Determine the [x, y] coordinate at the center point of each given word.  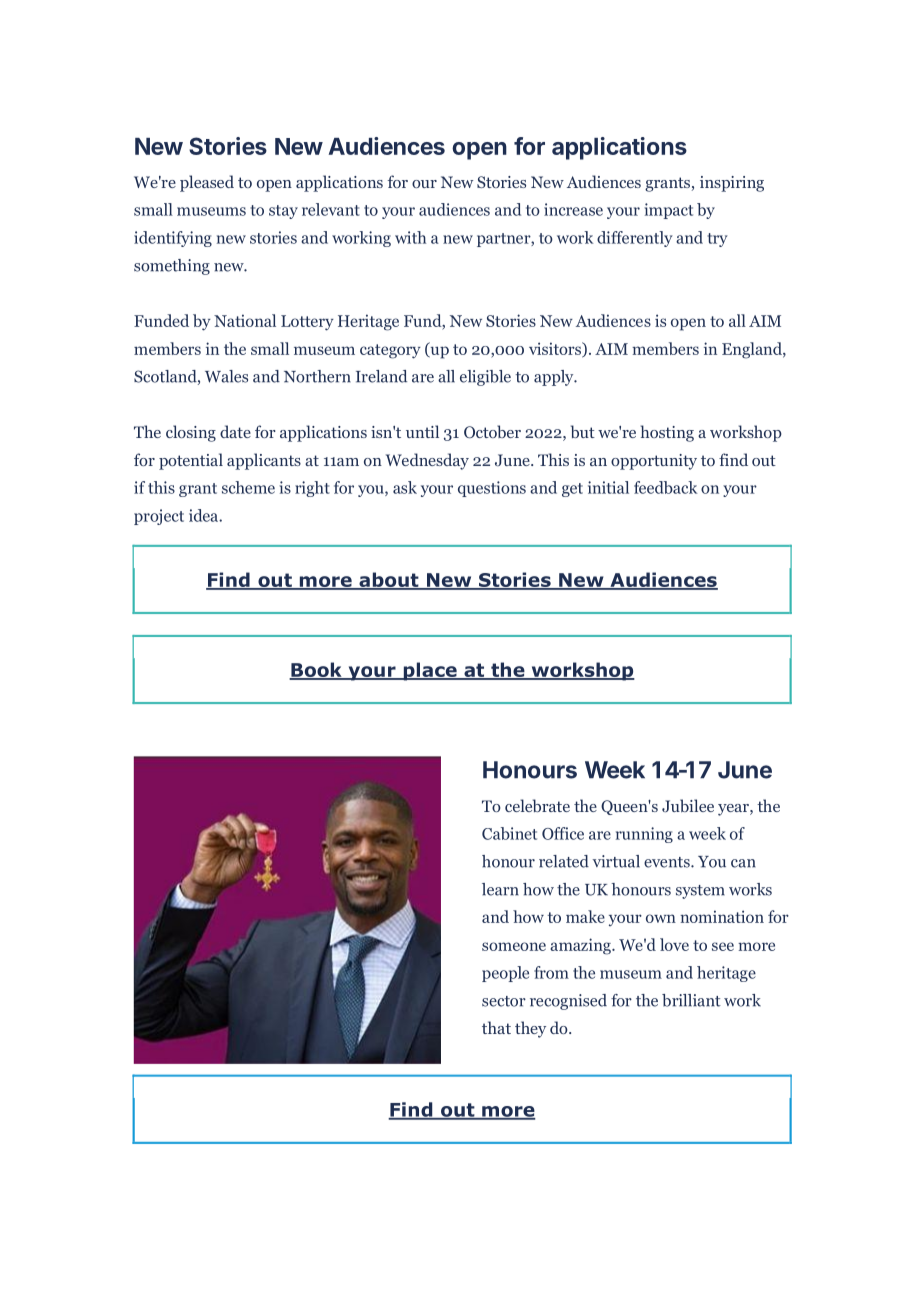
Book [316, 671]
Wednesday [427, 461]
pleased [207, 183]
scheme [248, 487]
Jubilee [688, 805]
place [430, 671]
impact [668, 211]
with [410, 237]
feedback [665, 487]
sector [504, 1001]
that [496, 1027]
